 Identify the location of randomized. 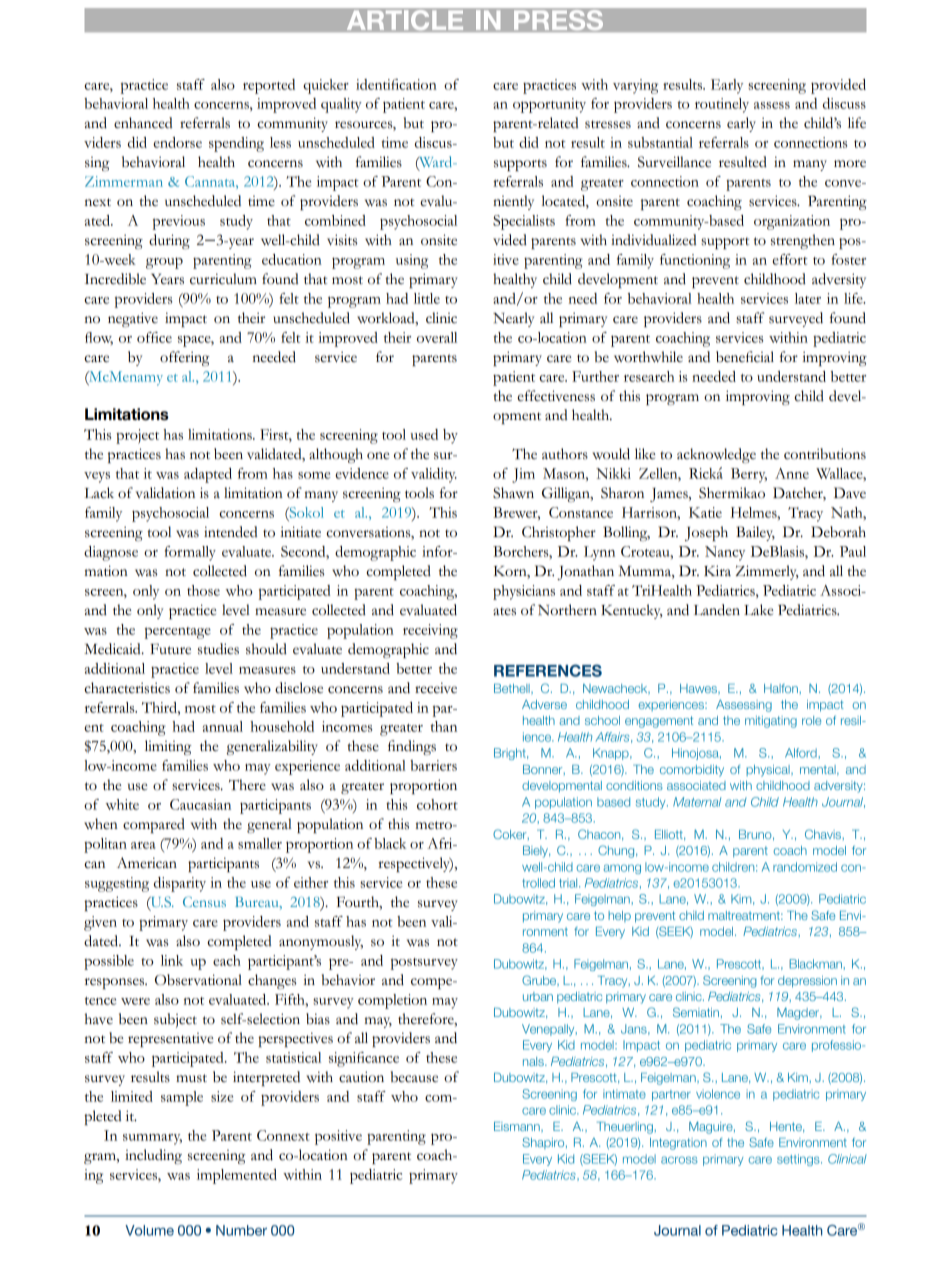
(805, 867).
